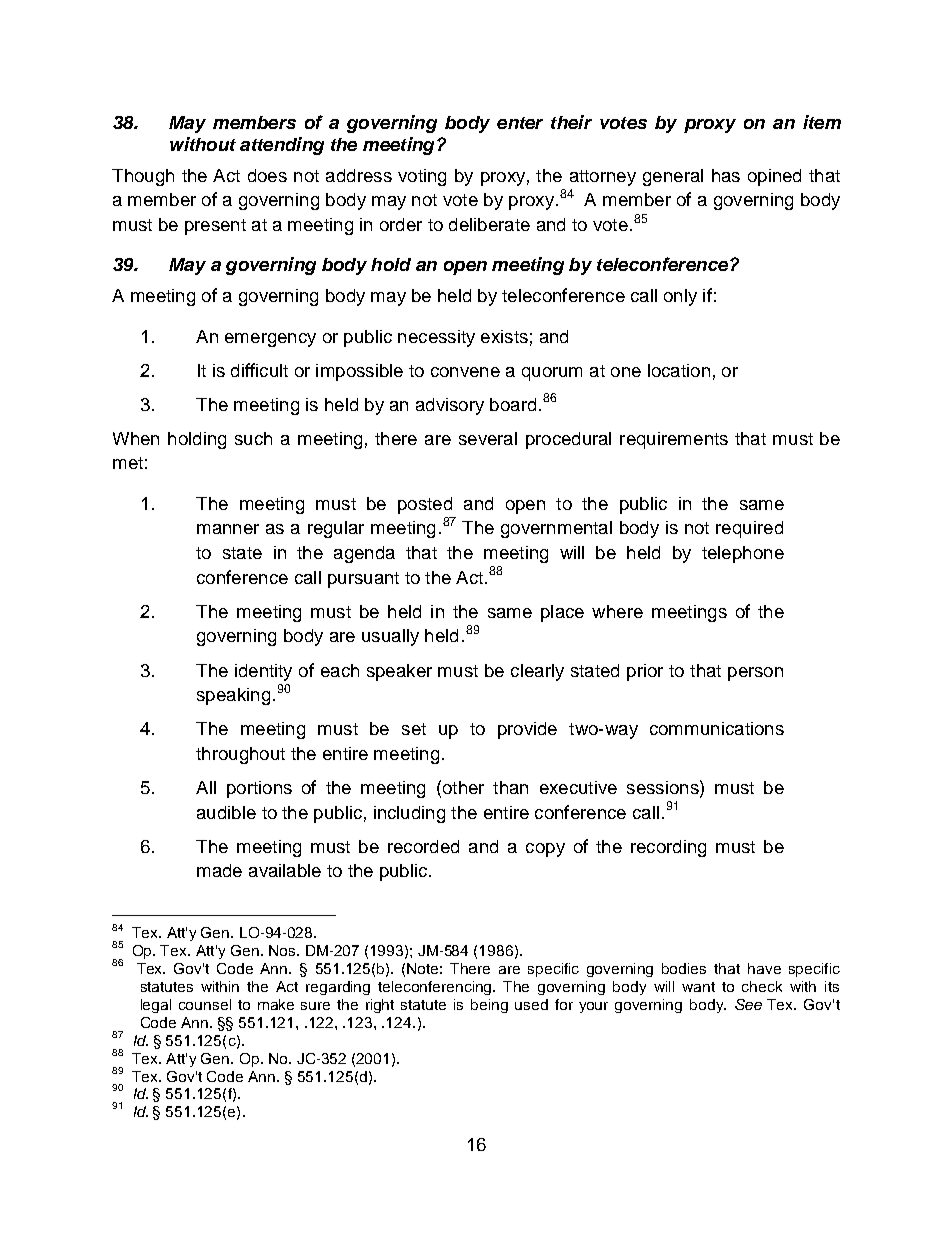 This page has height=1233, width=952. I want to click on such, so click(253, 438).
